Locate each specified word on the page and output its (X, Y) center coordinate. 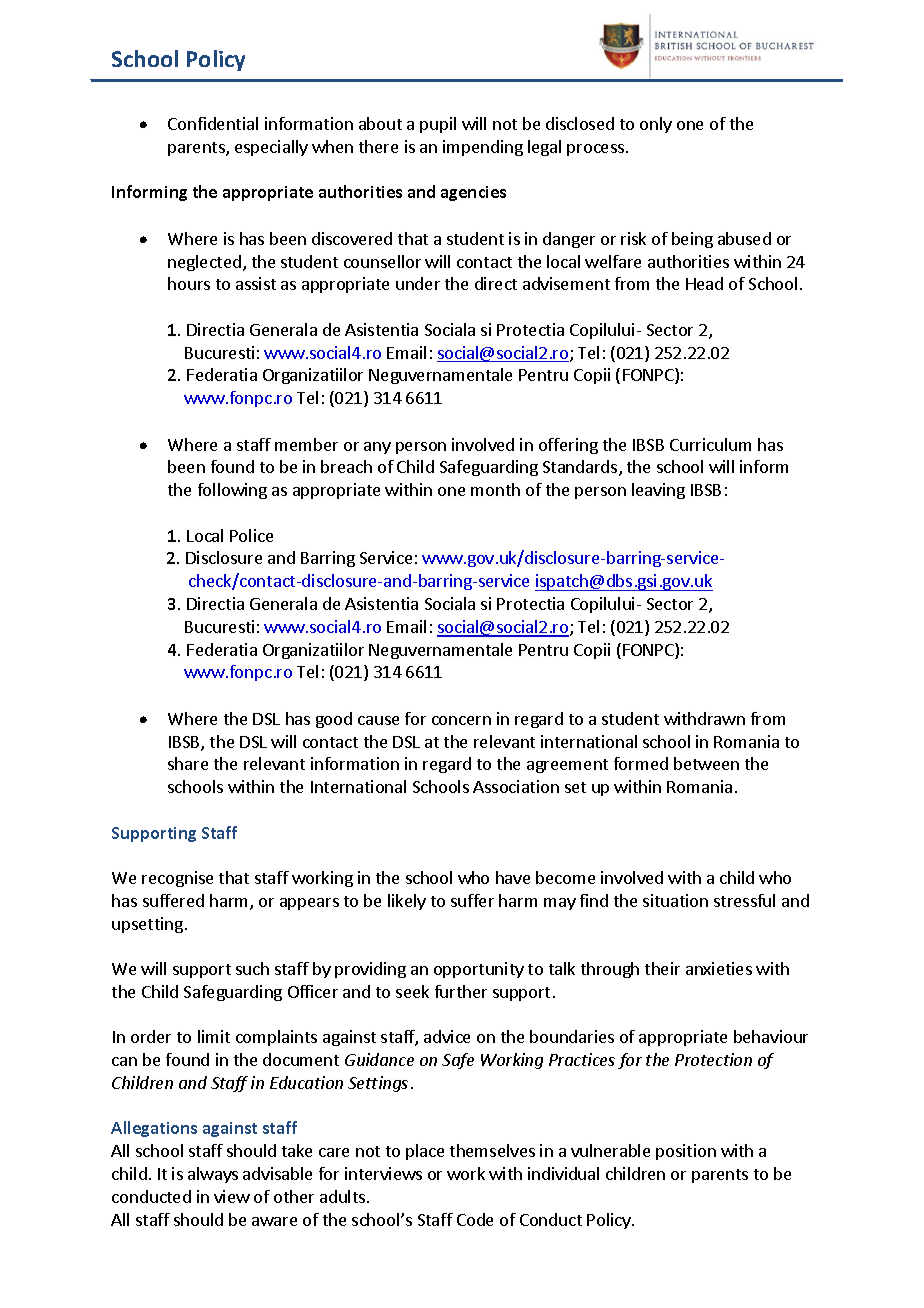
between (706, 763)
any (377, 448)
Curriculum (710, 444)
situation (675, 900)
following (232, 491)
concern (461, 720)
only (656, 125)
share (188, 763)
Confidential (213, 123)
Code (475, 1219)
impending (483, 148)
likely (407, 902)
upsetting (147, 925)
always (213, 1175)
